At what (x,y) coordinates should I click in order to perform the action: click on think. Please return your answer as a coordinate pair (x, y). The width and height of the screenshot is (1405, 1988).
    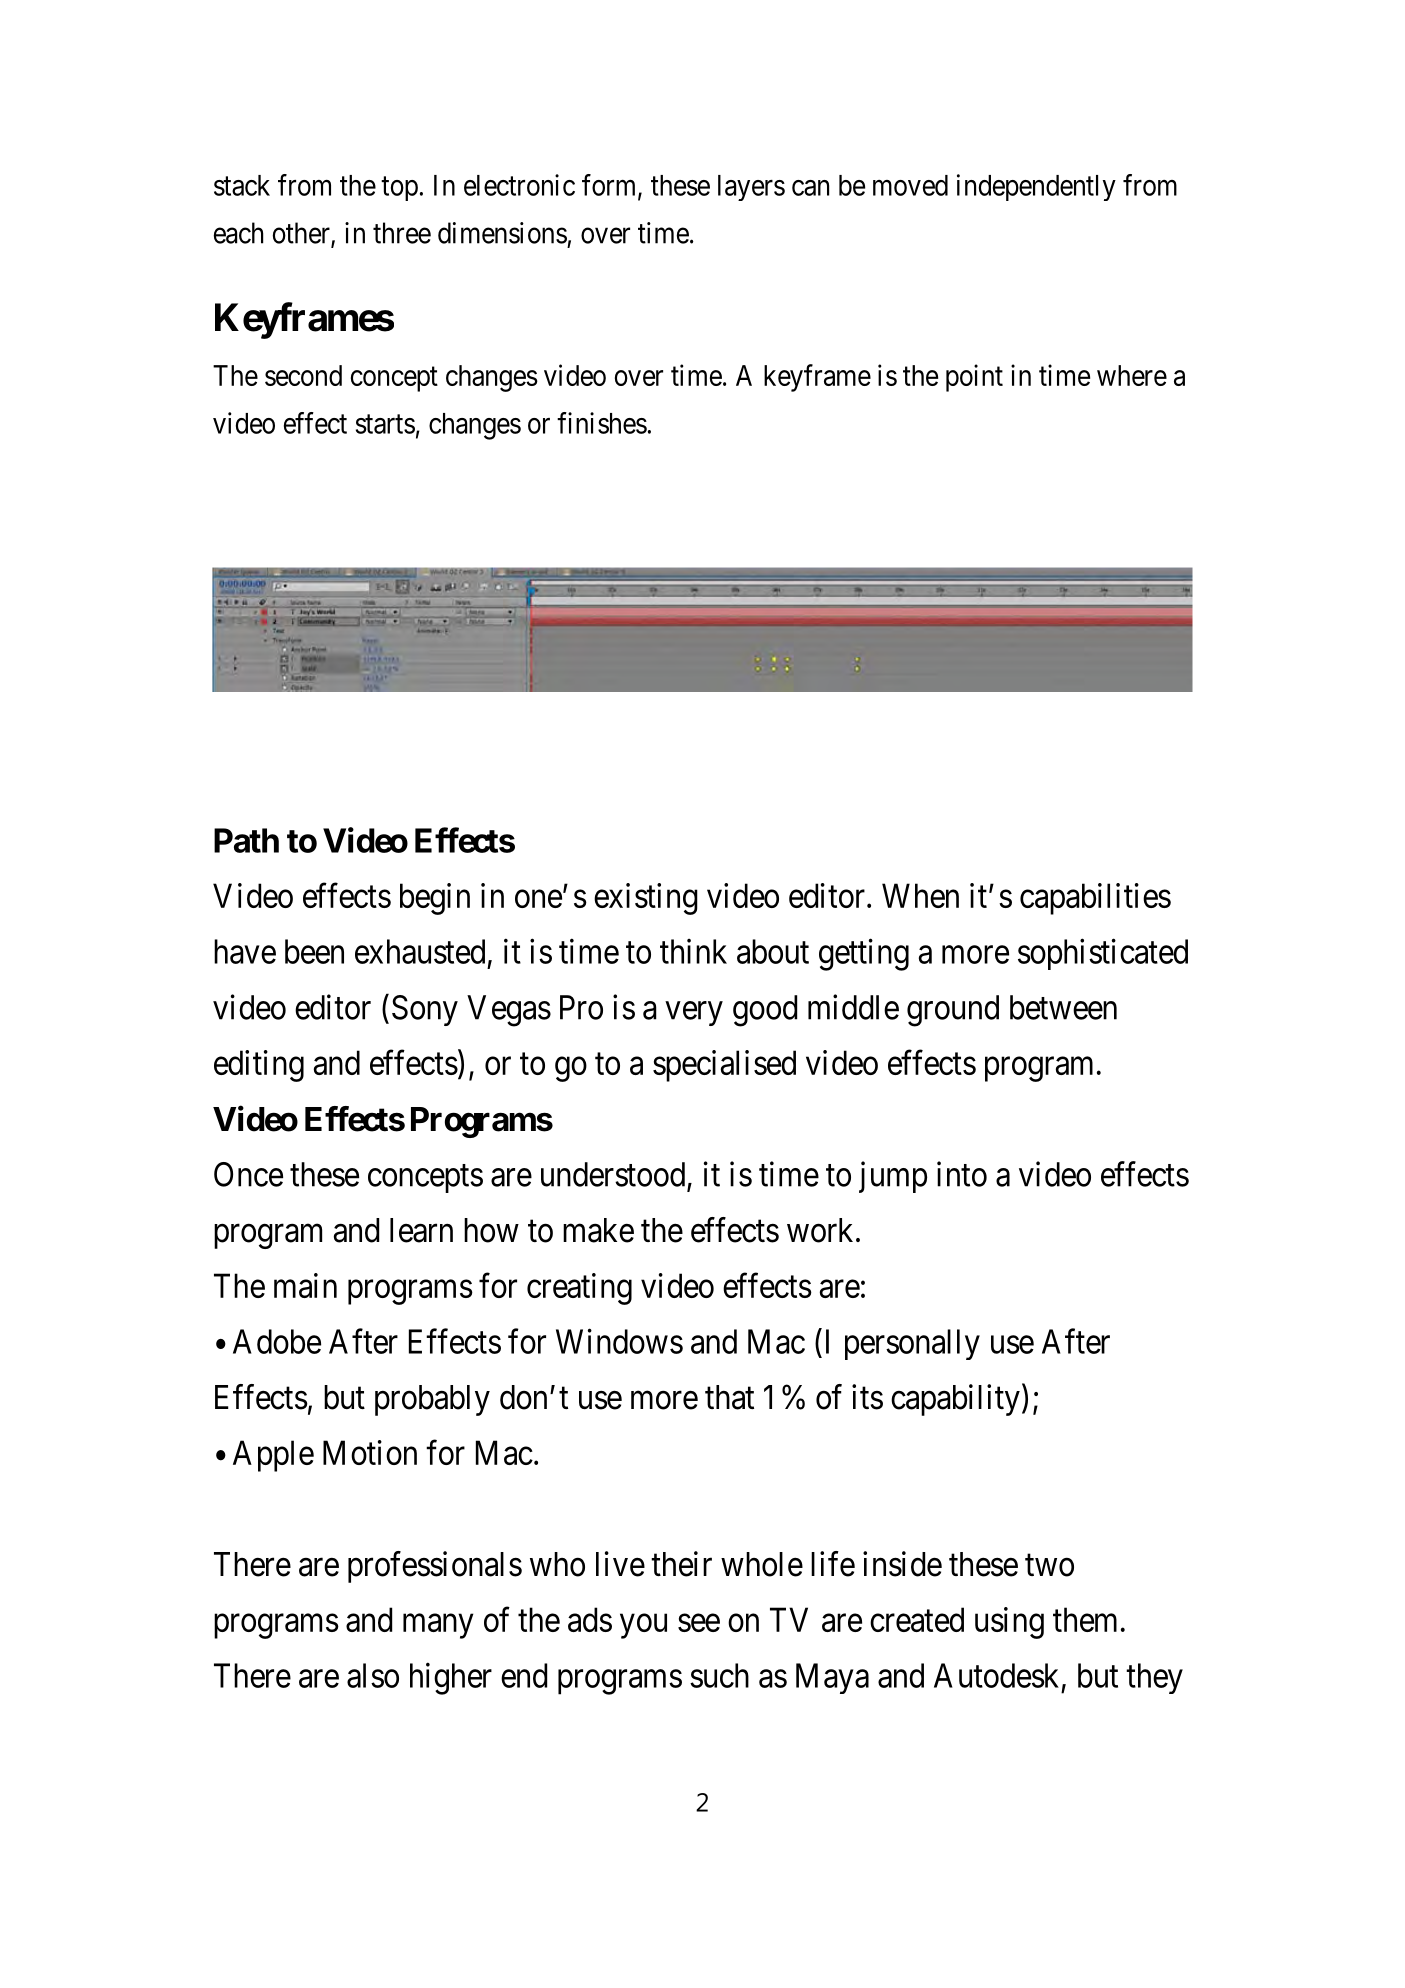
    Looking at the image, I should click on (693, 951).
